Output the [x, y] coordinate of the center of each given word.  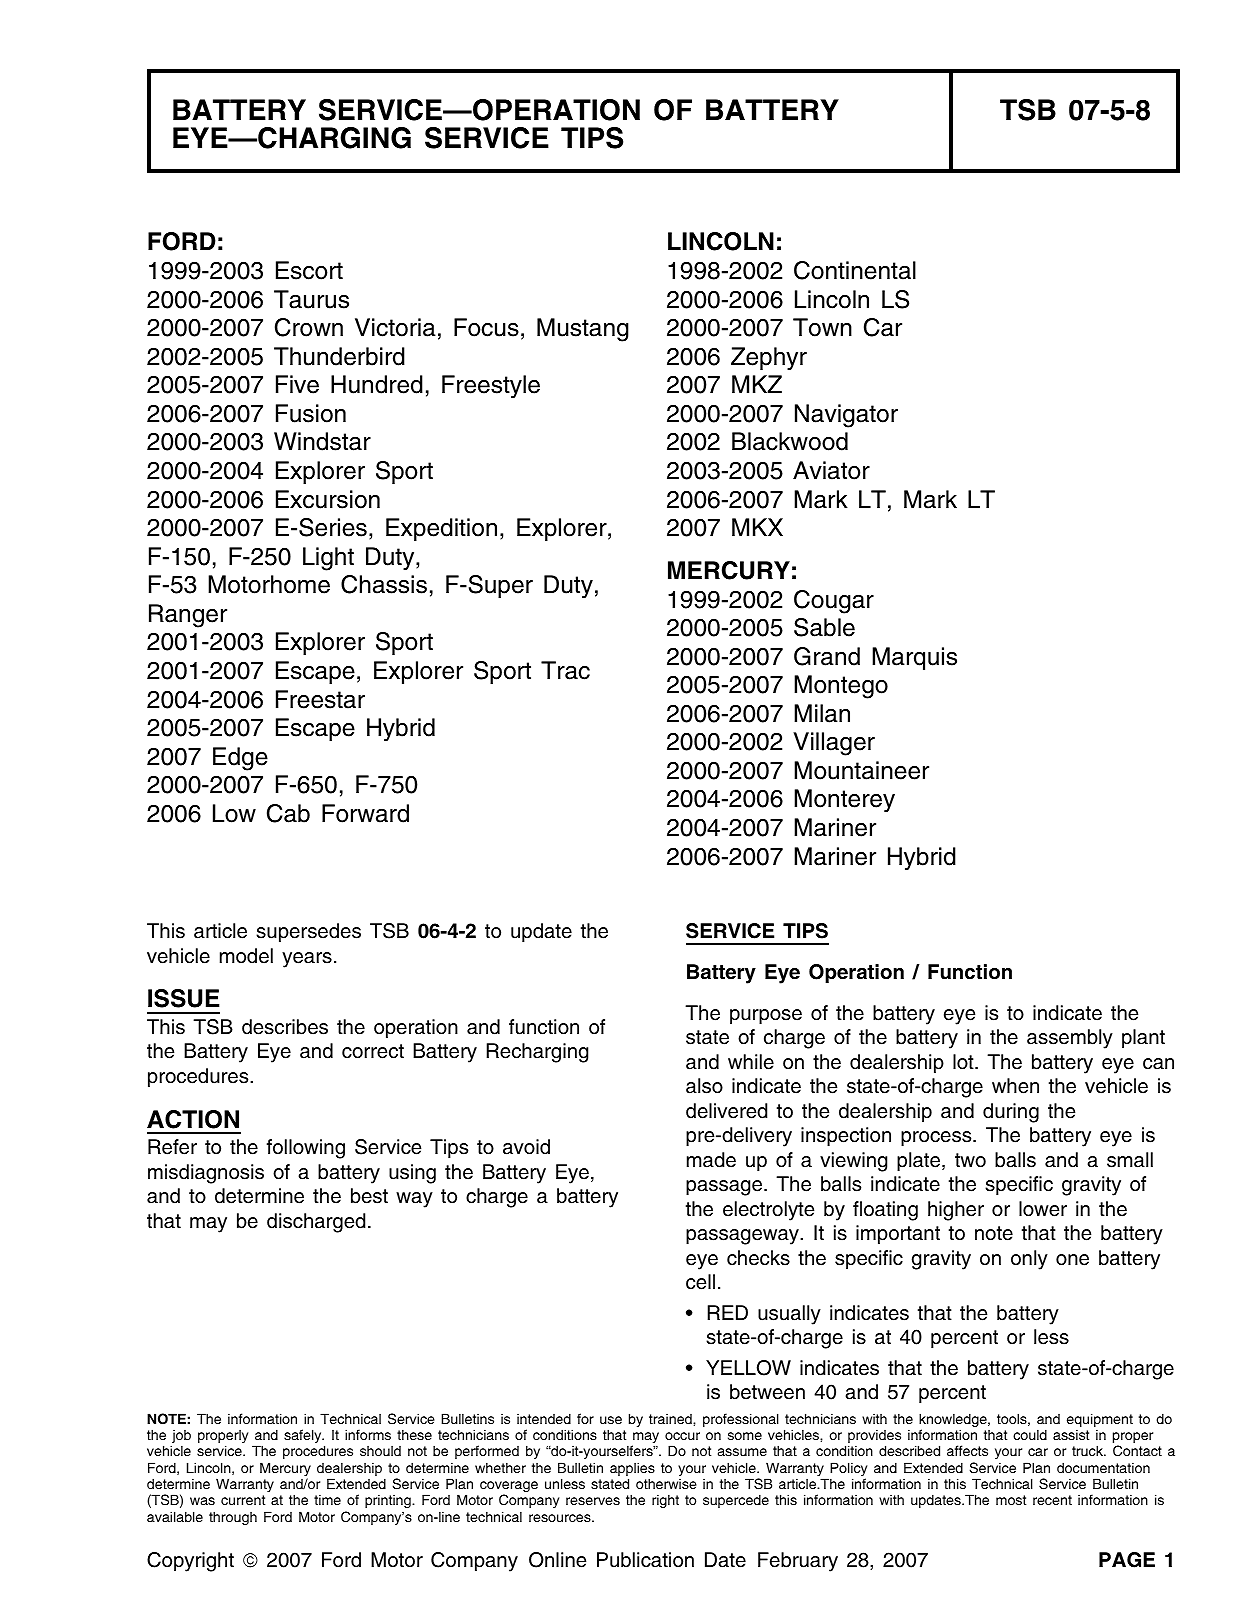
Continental [855, 270]
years [307, 960]
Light [328, 559]
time [327, 1499]
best [369, 1196]
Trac [565, 670]
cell [700, 1282]
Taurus [311, 299]
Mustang [583, 330]
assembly [1070, 1039]
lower [1043, 1209]
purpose [766, 1017]
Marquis [914, 658]
